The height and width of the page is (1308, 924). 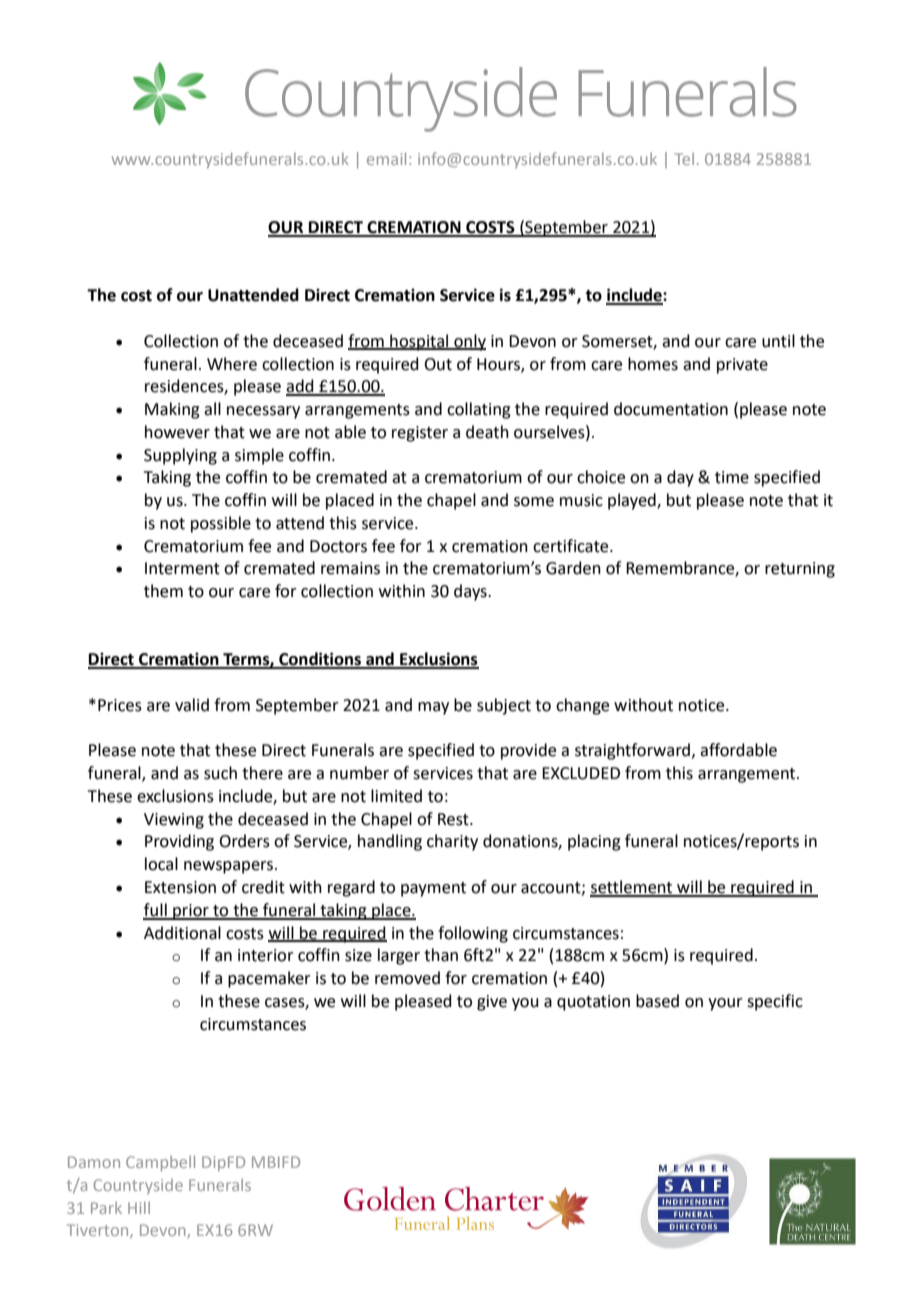 I want to click on give, so click(x=492, y=1003).
